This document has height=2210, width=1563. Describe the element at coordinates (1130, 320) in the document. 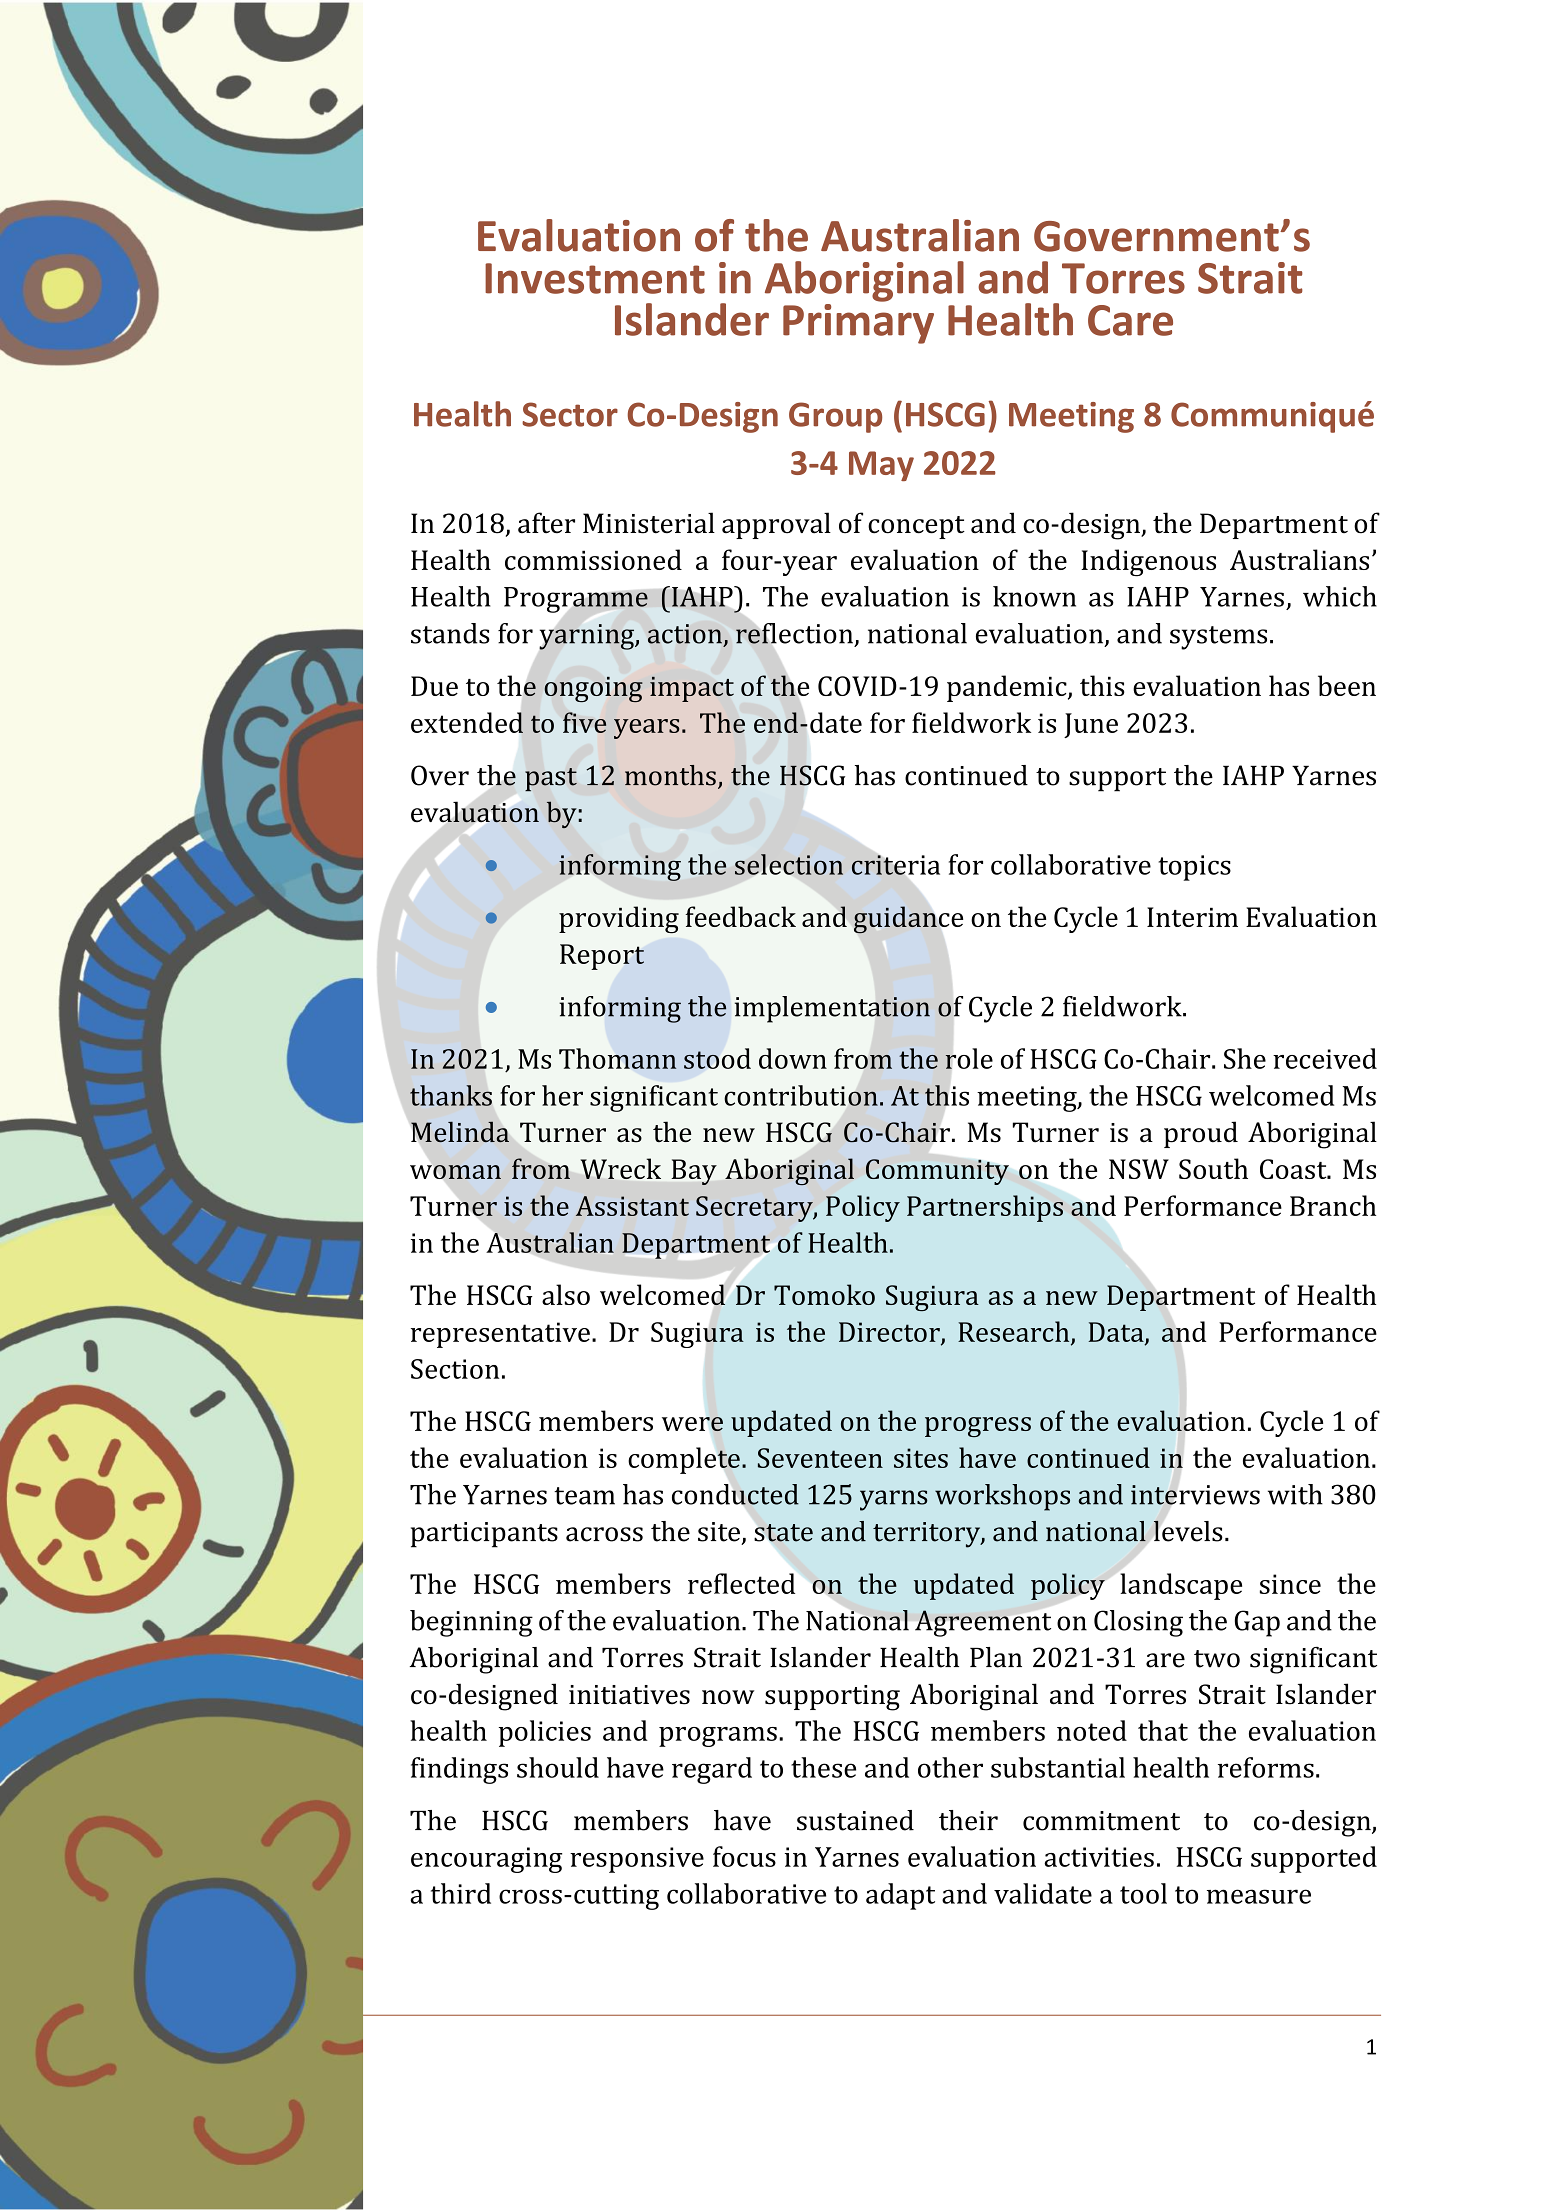

I see `Care` at that location.
